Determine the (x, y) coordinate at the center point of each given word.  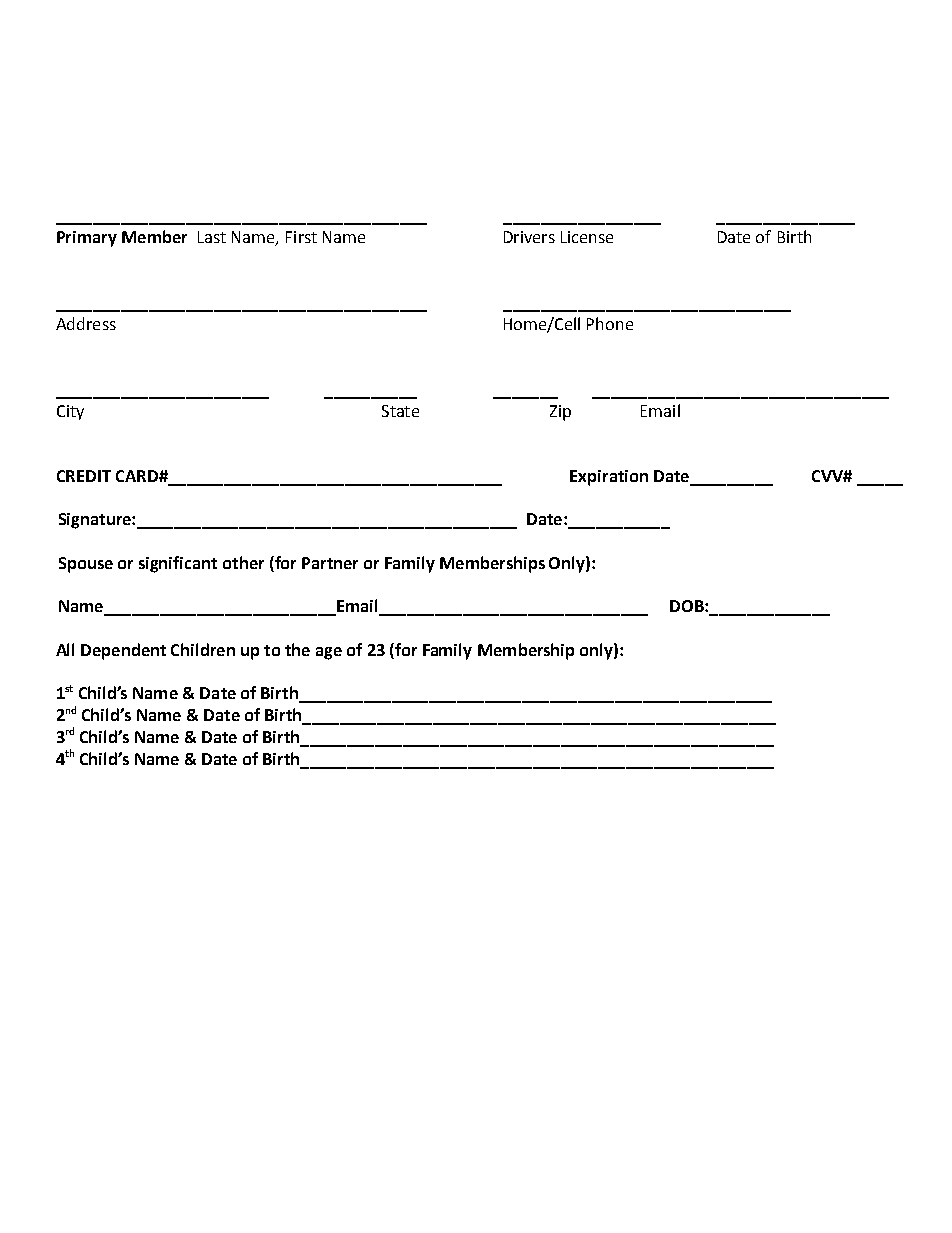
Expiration (609, 478)
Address (86, 323)
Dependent (123, 651)
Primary (87, 239)
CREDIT (84, 476)
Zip (560, 413)
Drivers (529, 237)
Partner (330, 563)
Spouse (86, 565)
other (243, 562)
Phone (610, 323)
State (400, 411)
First (301, 237)
